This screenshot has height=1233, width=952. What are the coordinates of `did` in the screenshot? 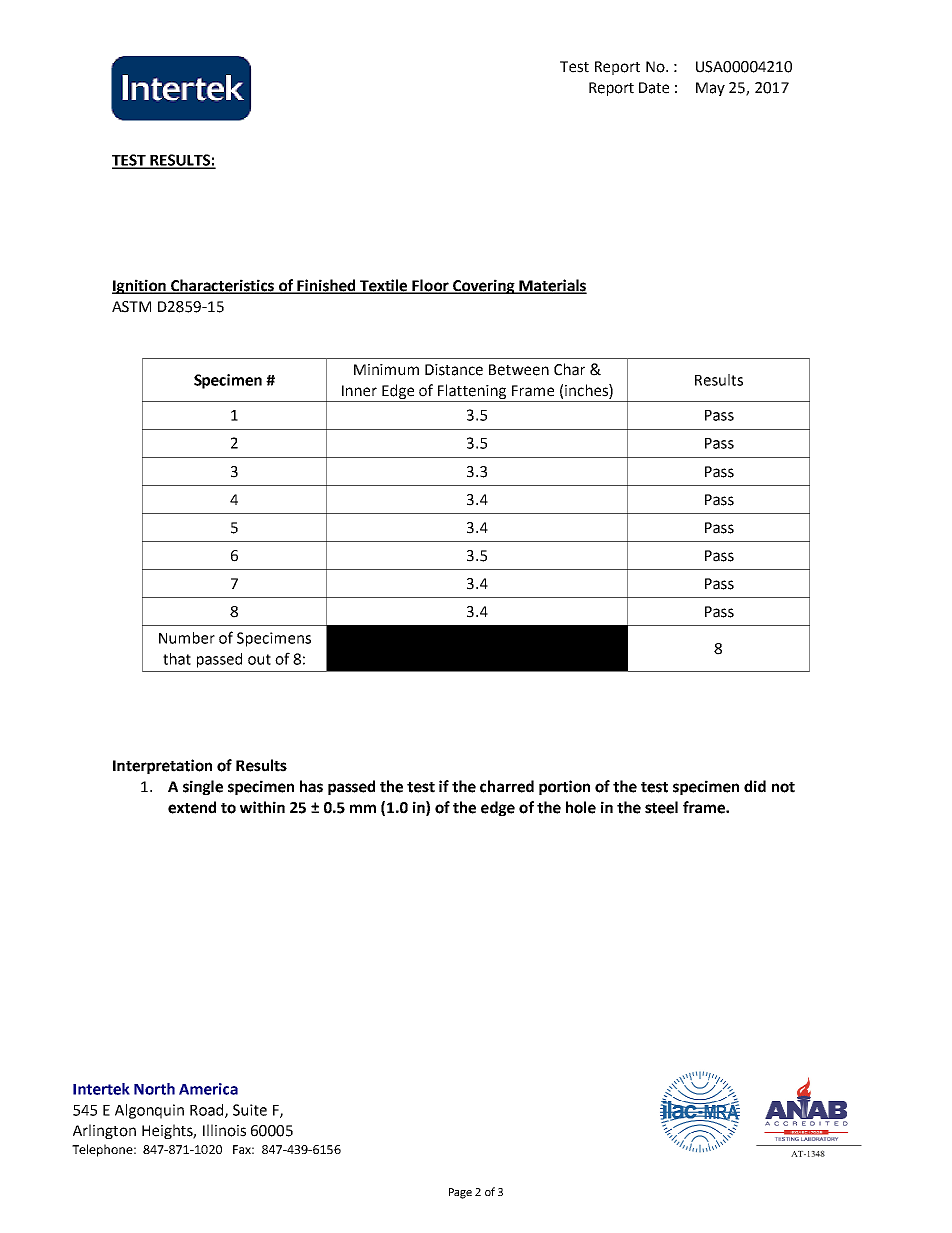 It's located at (755, 786).
